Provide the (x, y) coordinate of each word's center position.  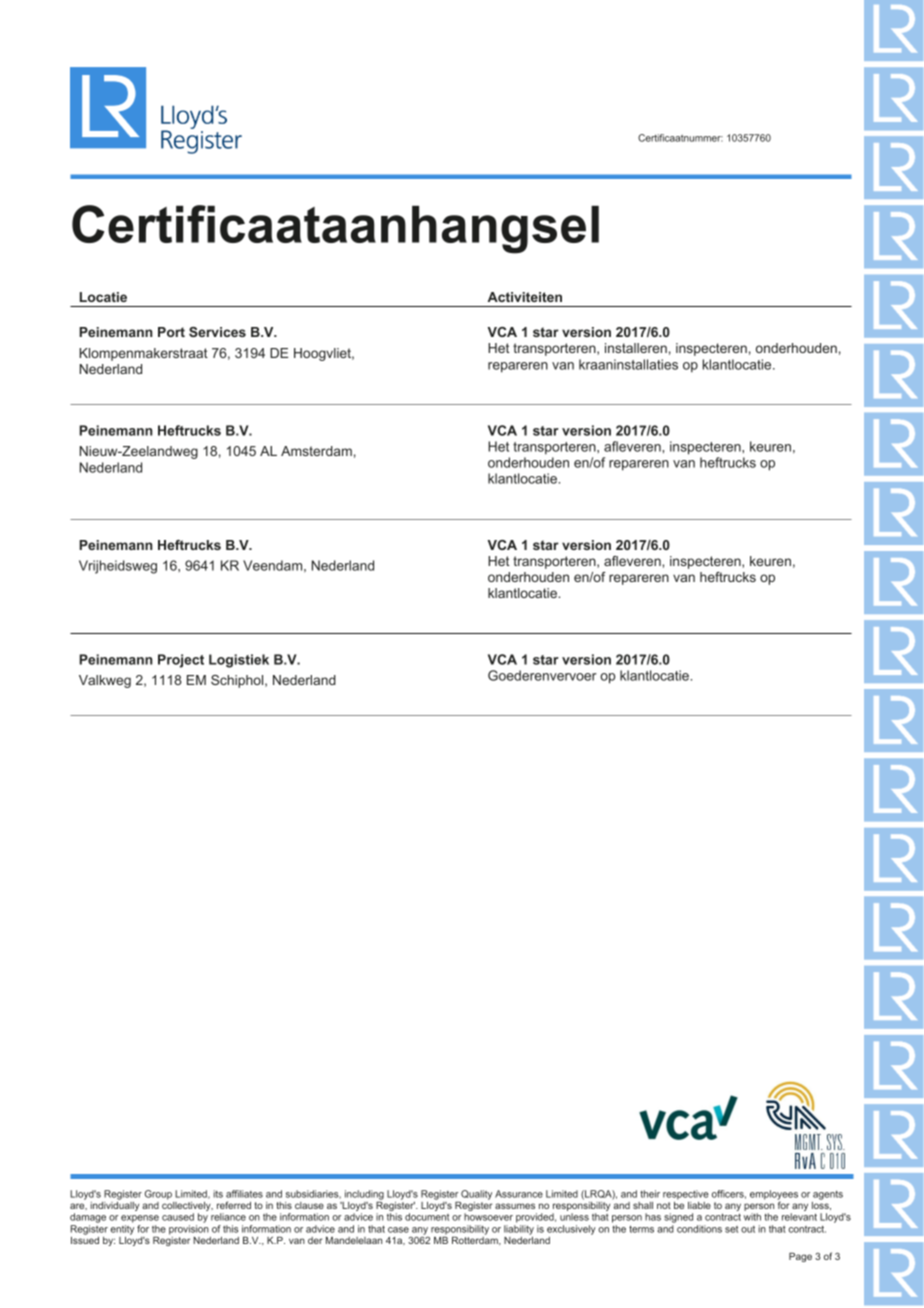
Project (181, 661)
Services (217, 332)
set (731, 1229)
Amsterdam (316, 451)
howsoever (488, 1217)
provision (189, 1230)
